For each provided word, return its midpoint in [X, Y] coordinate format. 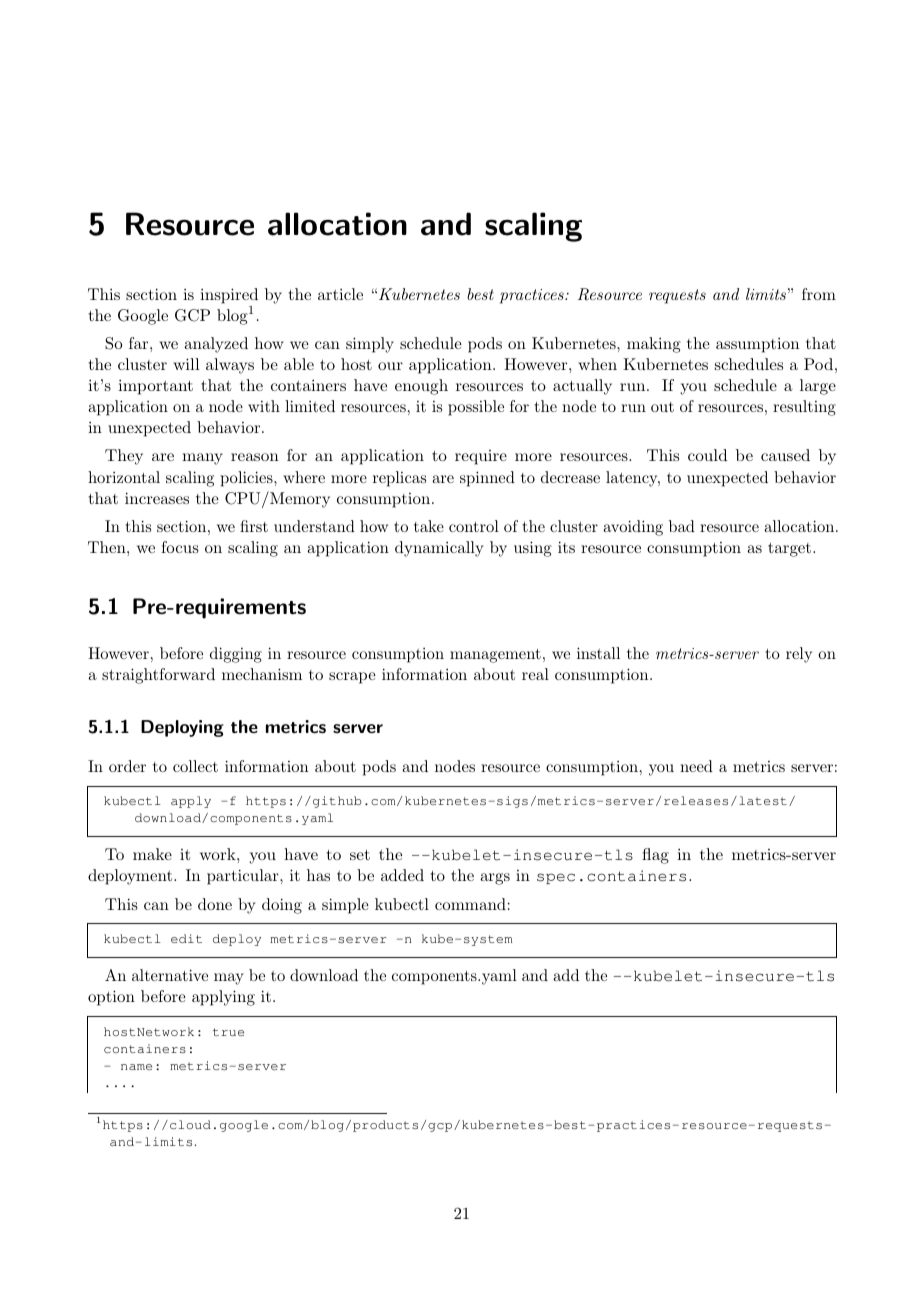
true [228, 1032]
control [474, 526]
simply [370, 345]
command [470, 904]
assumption [757, 345]
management [495, 656]
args [495, 879]
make [152, 854]
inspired [229, 296]
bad [682, 526]
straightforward [158, 676]
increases [157, 498]
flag [655, 856]
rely [799, 655]
